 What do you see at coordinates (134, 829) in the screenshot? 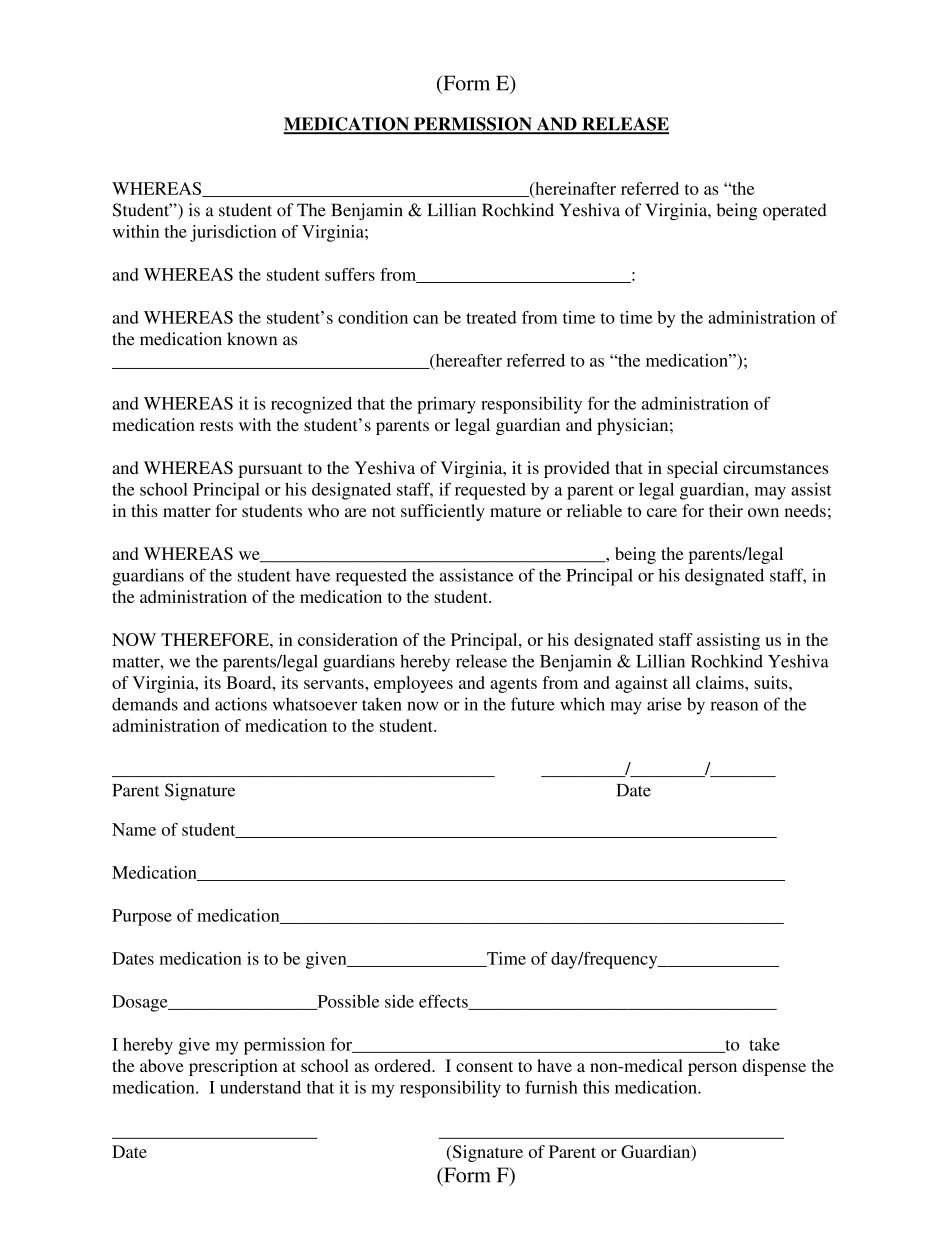
I see `Name` at bounding box center [134, 829].
